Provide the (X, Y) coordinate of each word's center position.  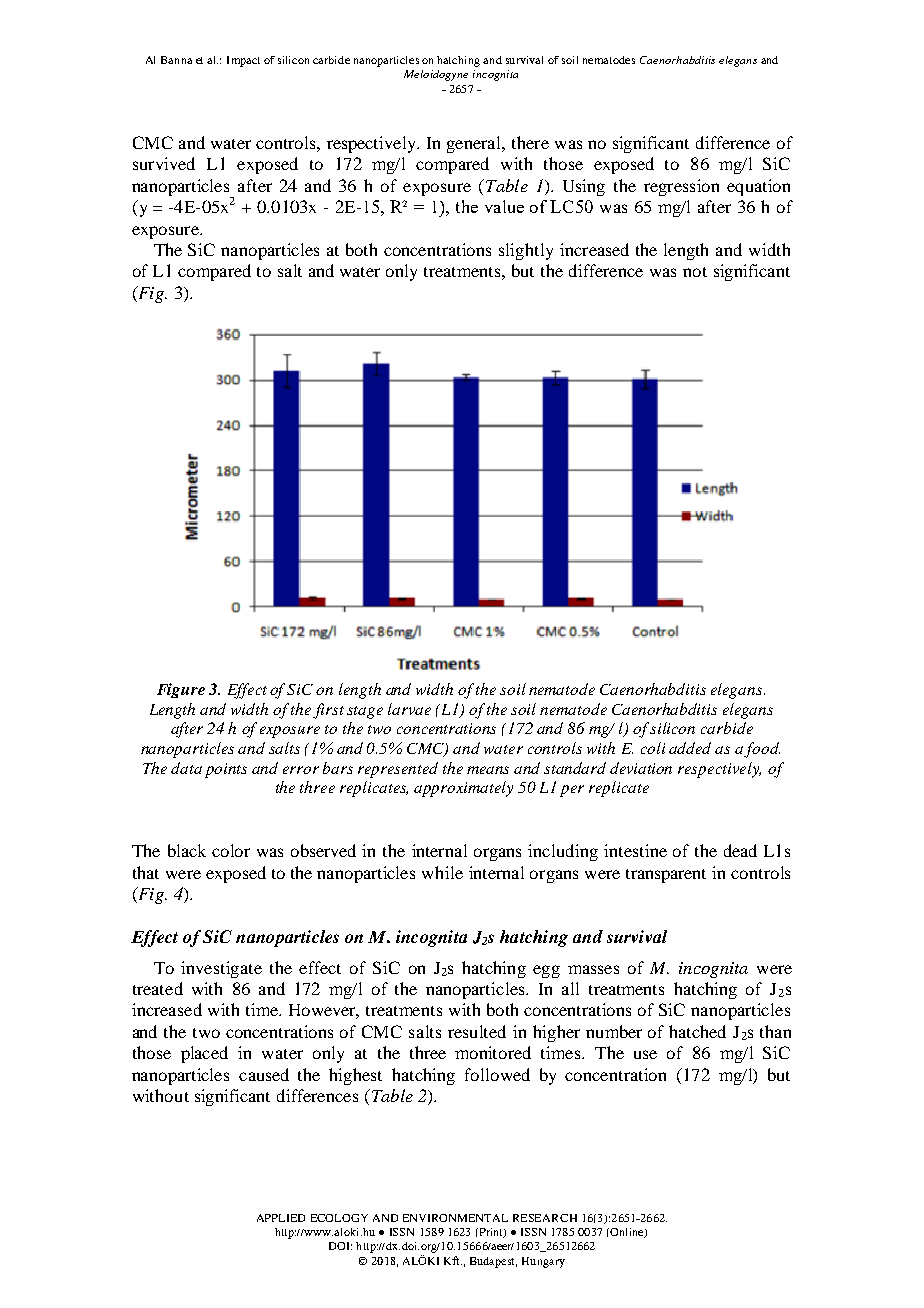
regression (681, 187)
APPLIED (281, 1218)
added (690, 748)
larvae (409, 709)
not (695, 272)
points (226, 770)
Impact (243, 61)
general (475, 144)
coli (653, 748)
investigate (221, 969)
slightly (526, 251)
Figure (181, 690)
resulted (477, 1031)
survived (164, 163)
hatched (697, 1031)
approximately (463, 789)
